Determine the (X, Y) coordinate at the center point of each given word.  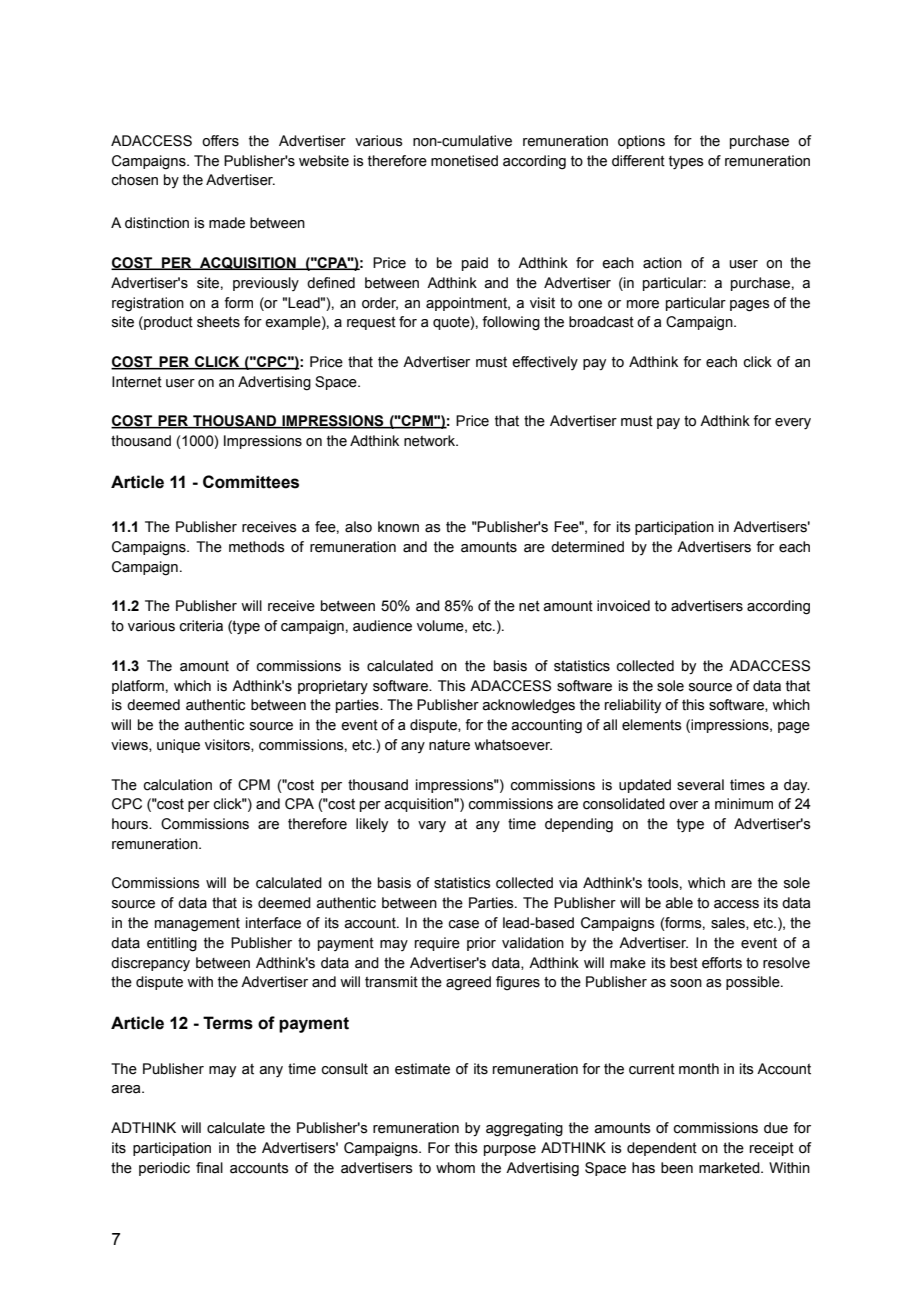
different (638, 161)
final (209, 1168)
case (464, 924)
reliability (633, 706)
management (197, 925)
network (431, 441)
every (793, 424)
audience (382, 626)
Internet (137, 382)
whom (455, 1168)
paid (475, 264)
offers (220, 141)
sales (729, 923)
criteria (201, 626)
